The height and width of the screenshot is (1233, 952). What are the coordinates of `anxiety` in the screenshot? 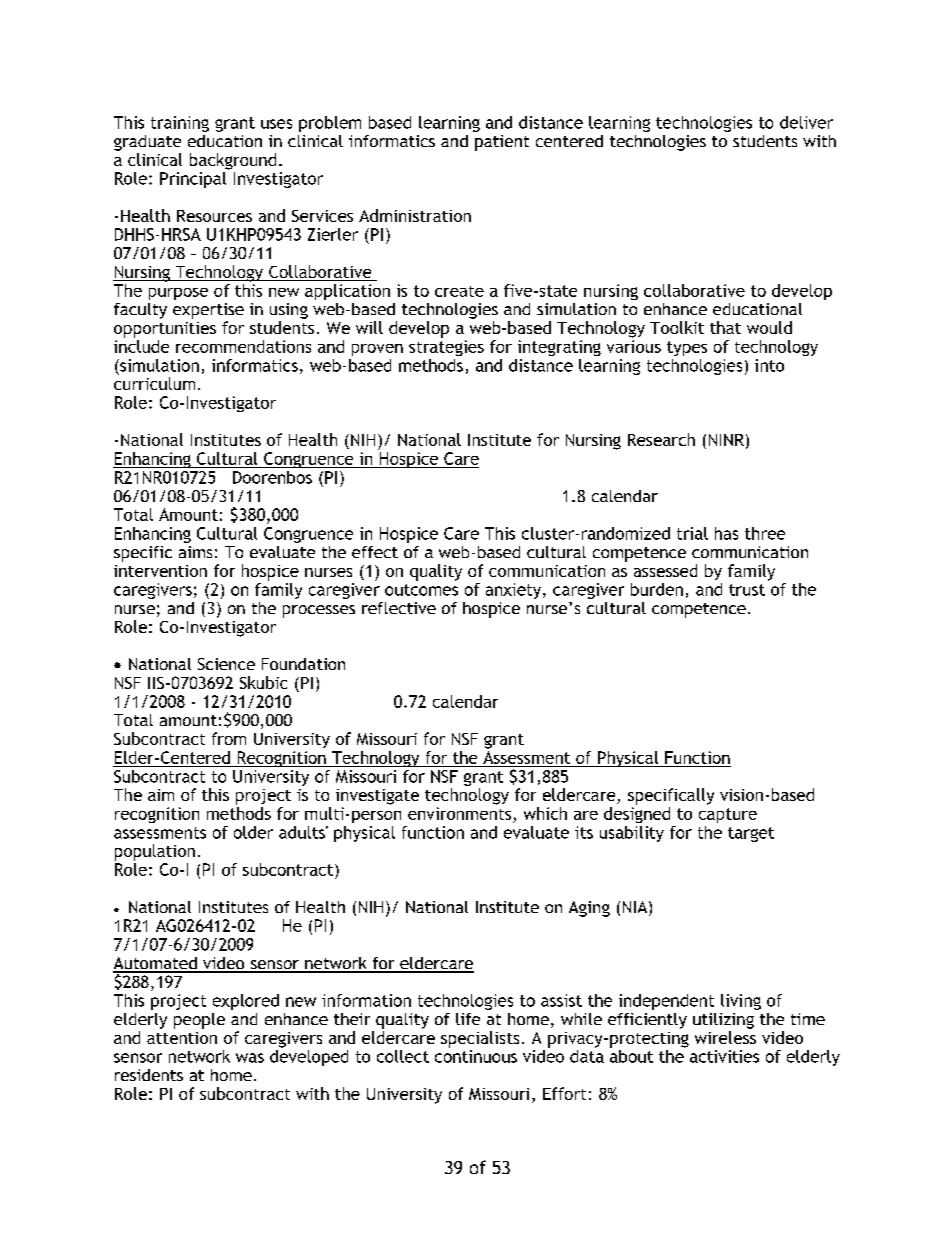 It's located at (515, 591).
